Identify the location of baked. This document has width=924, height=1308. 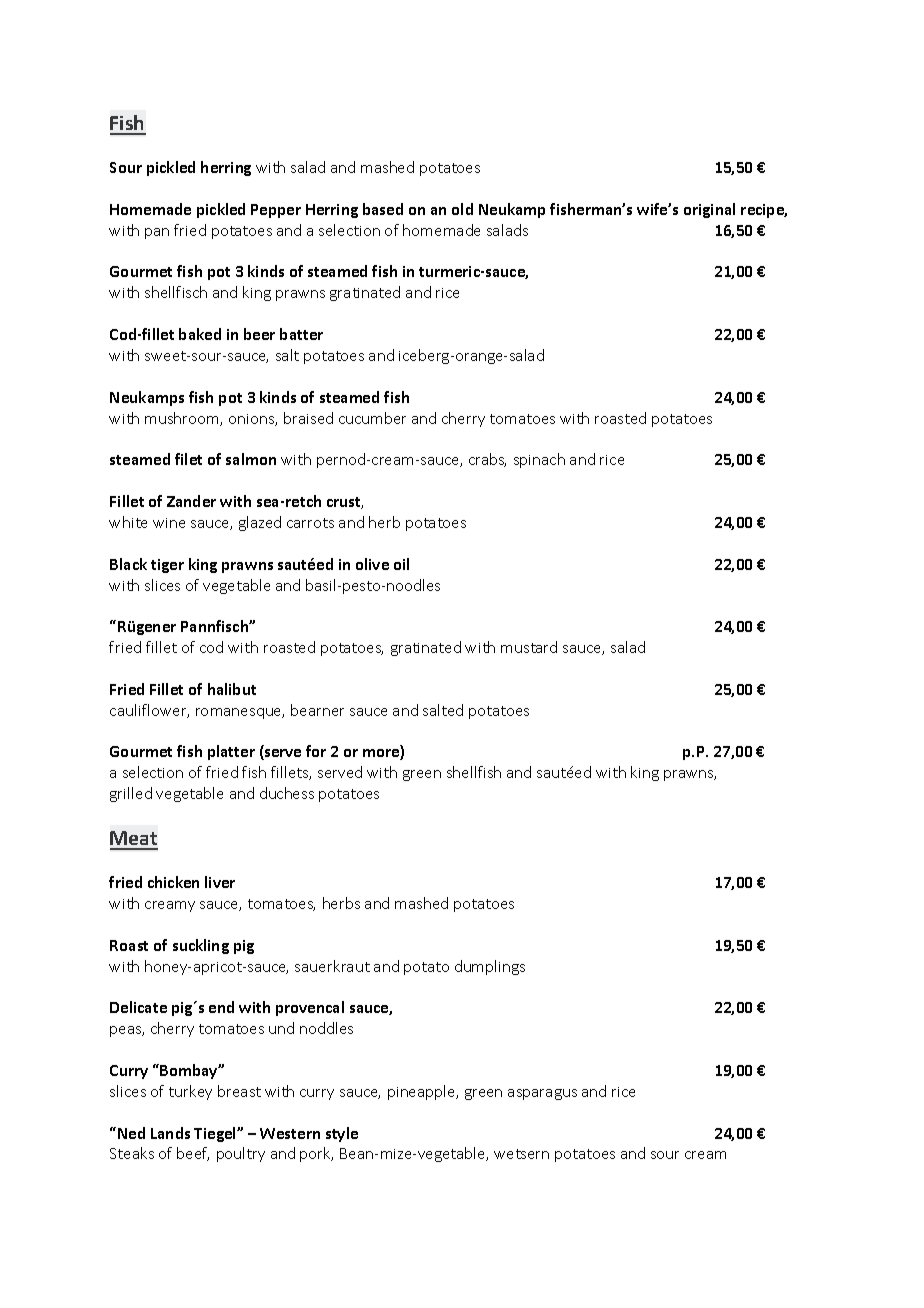
(200, 334).
